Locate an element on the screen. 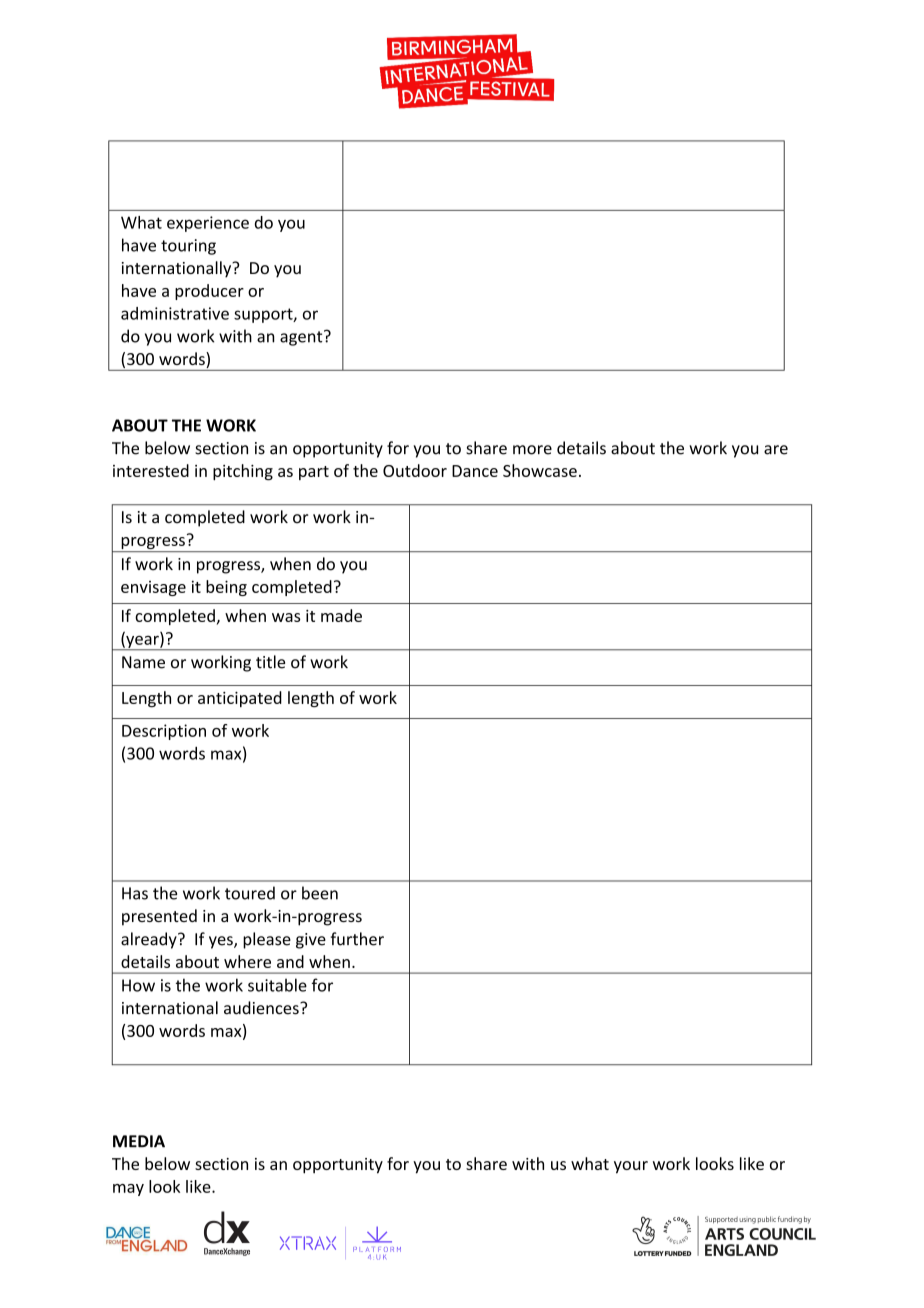 The image size is (924, 1308). made is located at coordinates (341, 615).
